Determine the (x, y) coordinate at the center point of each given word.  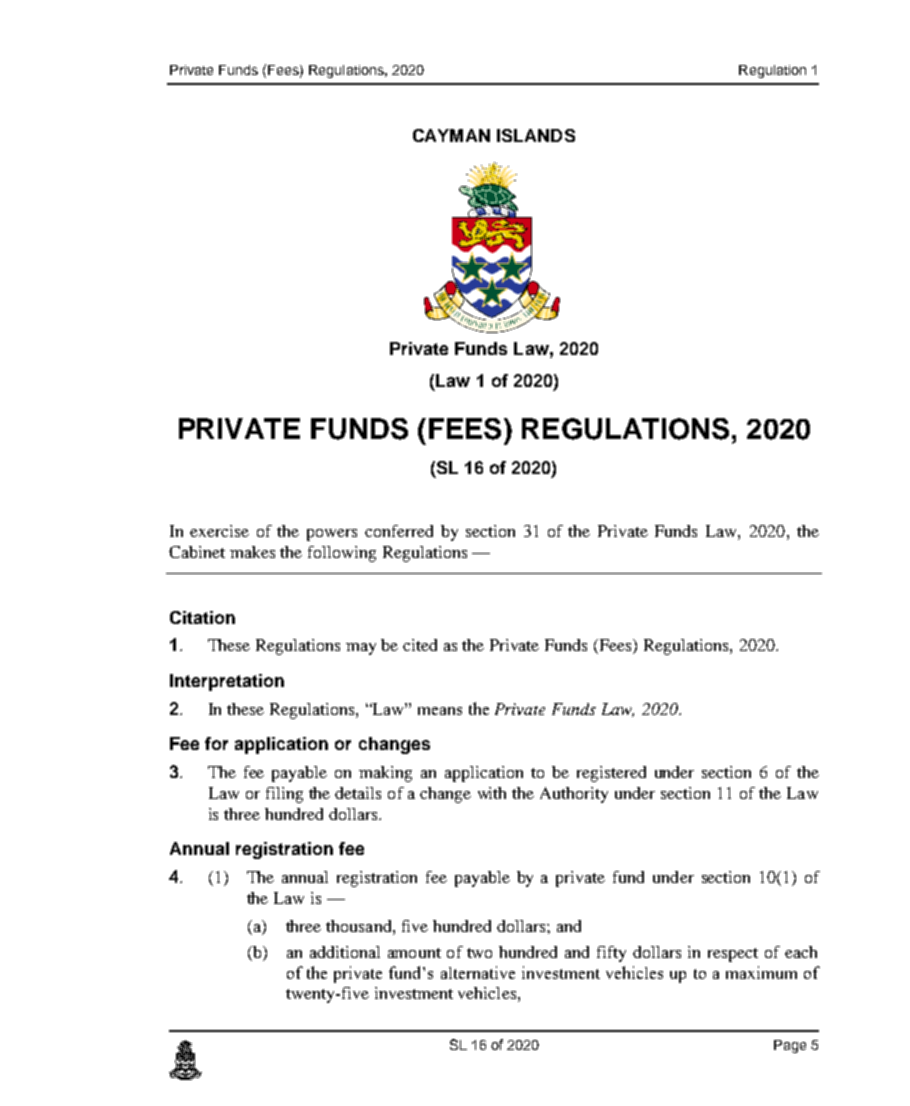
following (342, 554)
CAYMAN (451, 135)
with (492, 793)
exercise (219, 531)
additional (345, 952)
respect (733, 955)
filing (284, 795)
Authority (574, 795)
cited (420, 645)
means (440, 711)
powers (332, 535)
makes (252, 552)
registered (611, 774)
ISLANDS (536, 135)
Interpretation (227, 682)
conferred (399, 531)
